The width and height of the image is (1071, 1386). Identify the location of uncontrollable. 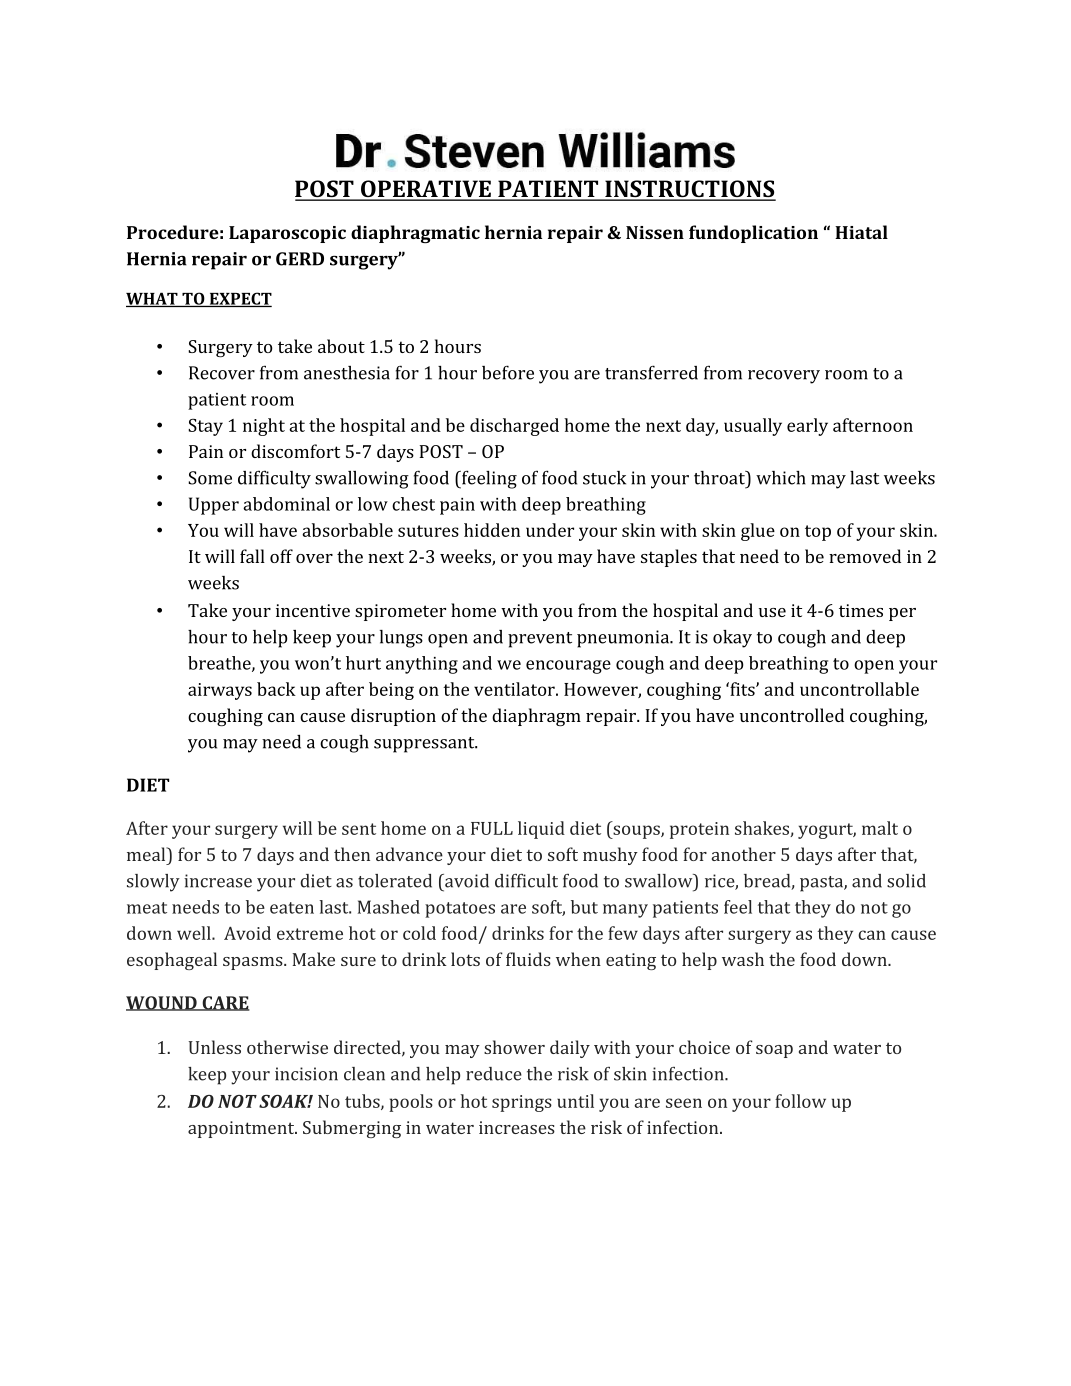
(859, 689).
